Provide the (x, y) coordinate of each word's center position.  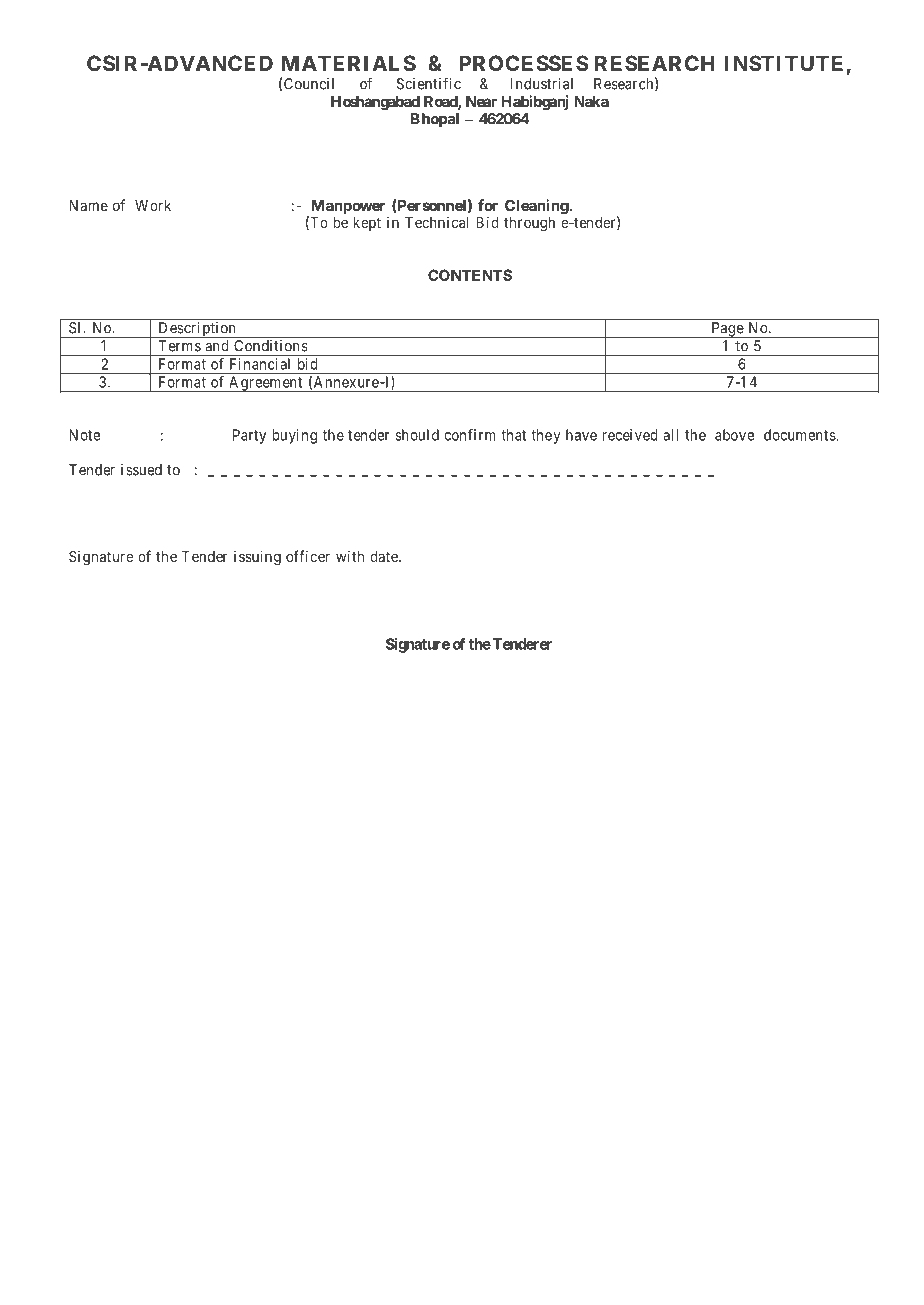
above (734, 435)
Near (481, 101)
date (385, 556)
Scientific (429, 83)
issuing (257, 558)
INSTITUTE (784, 63)
